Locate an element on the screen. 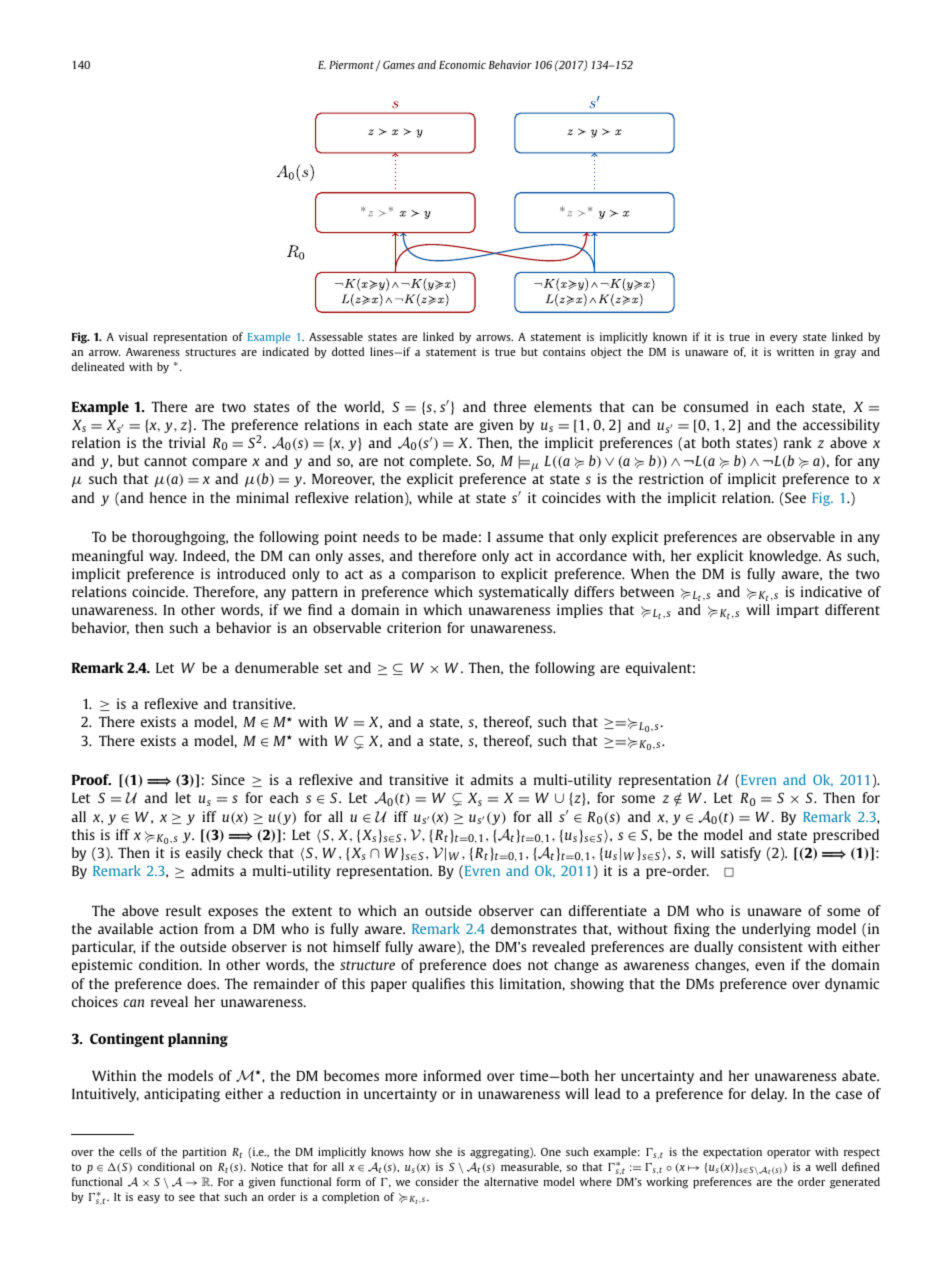  partition is located at coordinates (204, 1153).
